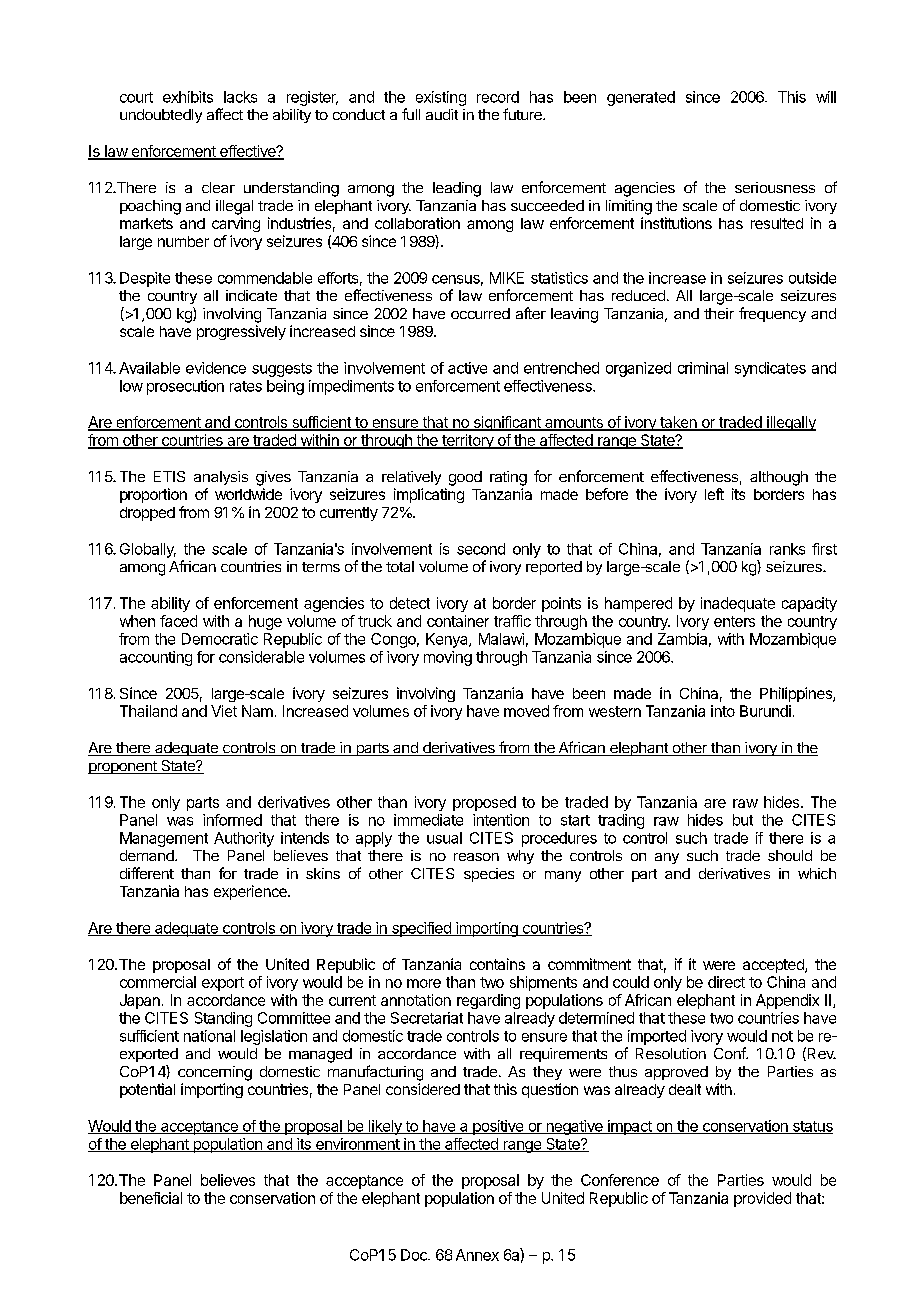 This screenshot has height=1308, width=924. Describe the element at coordinates (188, 97) in the screenshot. I see `exhibits` at that location.
